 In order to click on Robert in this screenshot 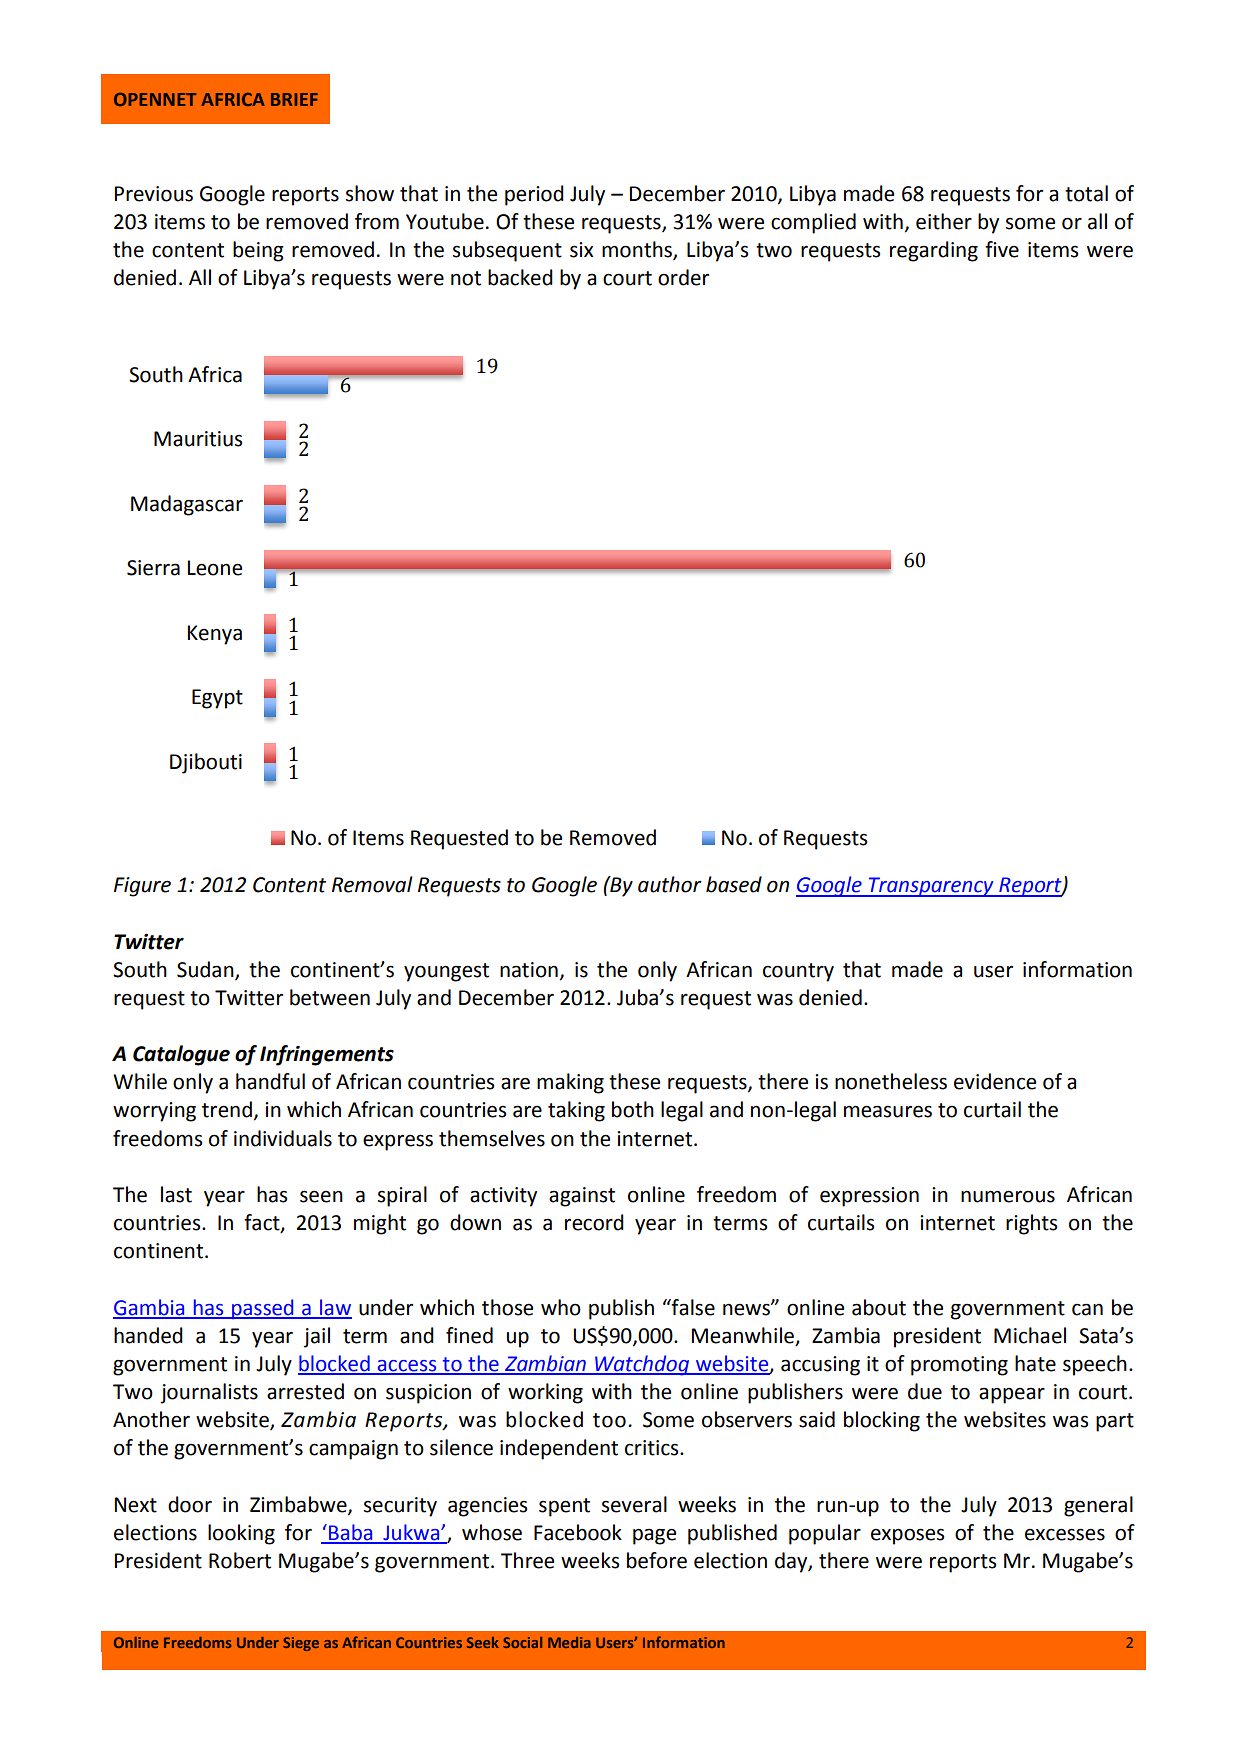, I will do `click(240, 1560)`.
